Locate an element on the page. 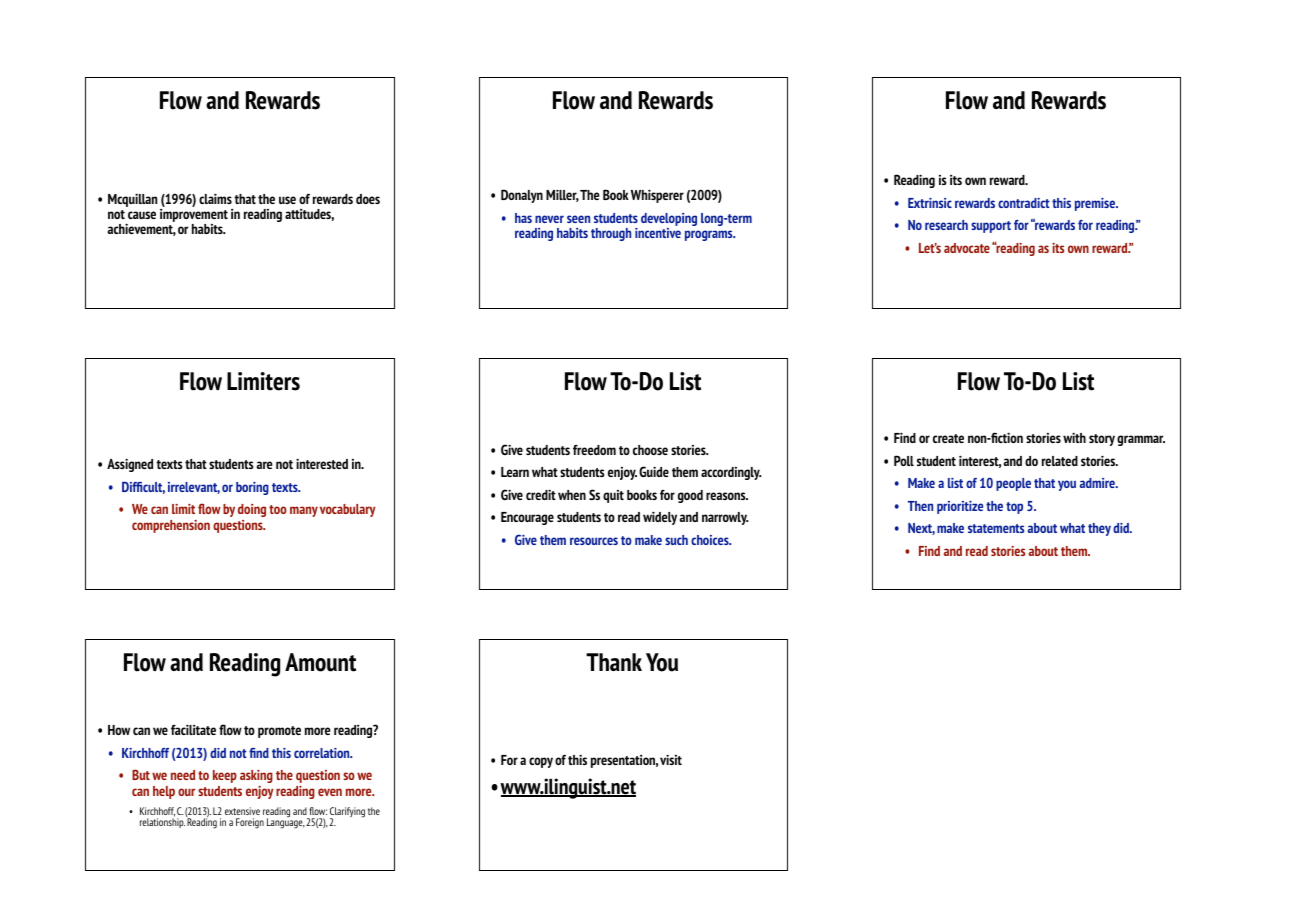 The width and height of the image is (1308, 924). with is located at coordinates (1074, 437).
